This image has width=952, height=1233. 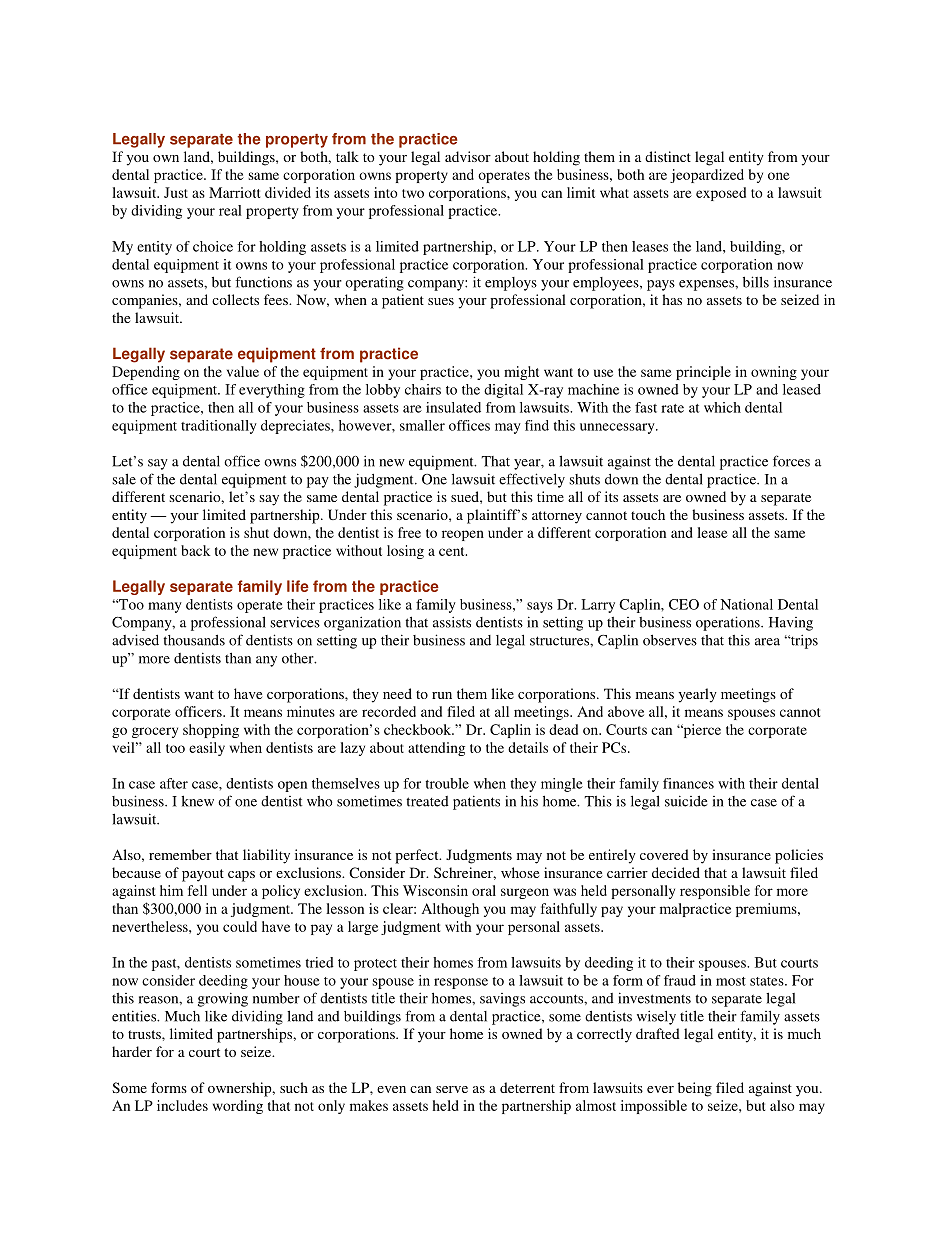 I want to click on traditionally, so click(x=219, y=427).
